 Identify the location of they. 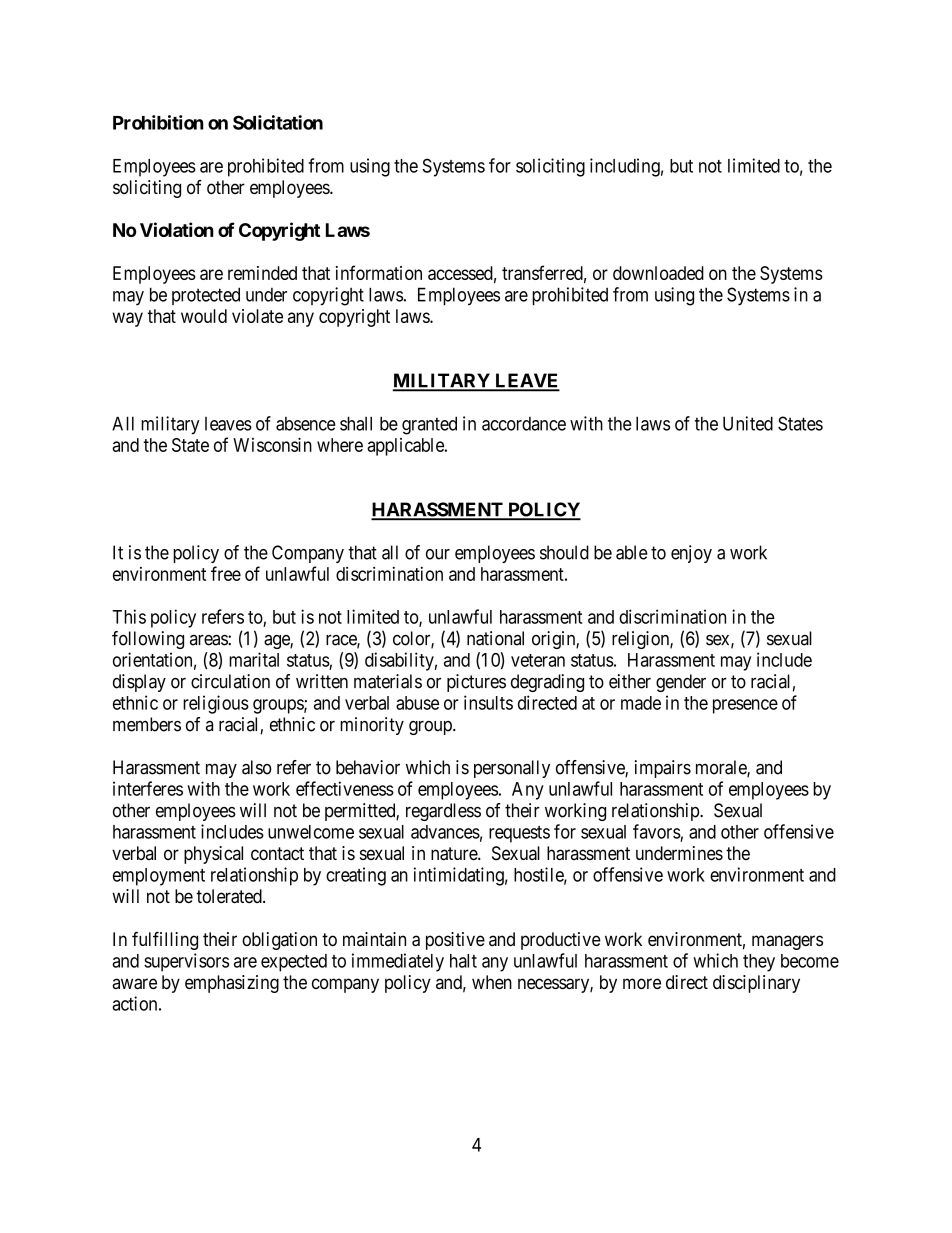
(759, 963).
